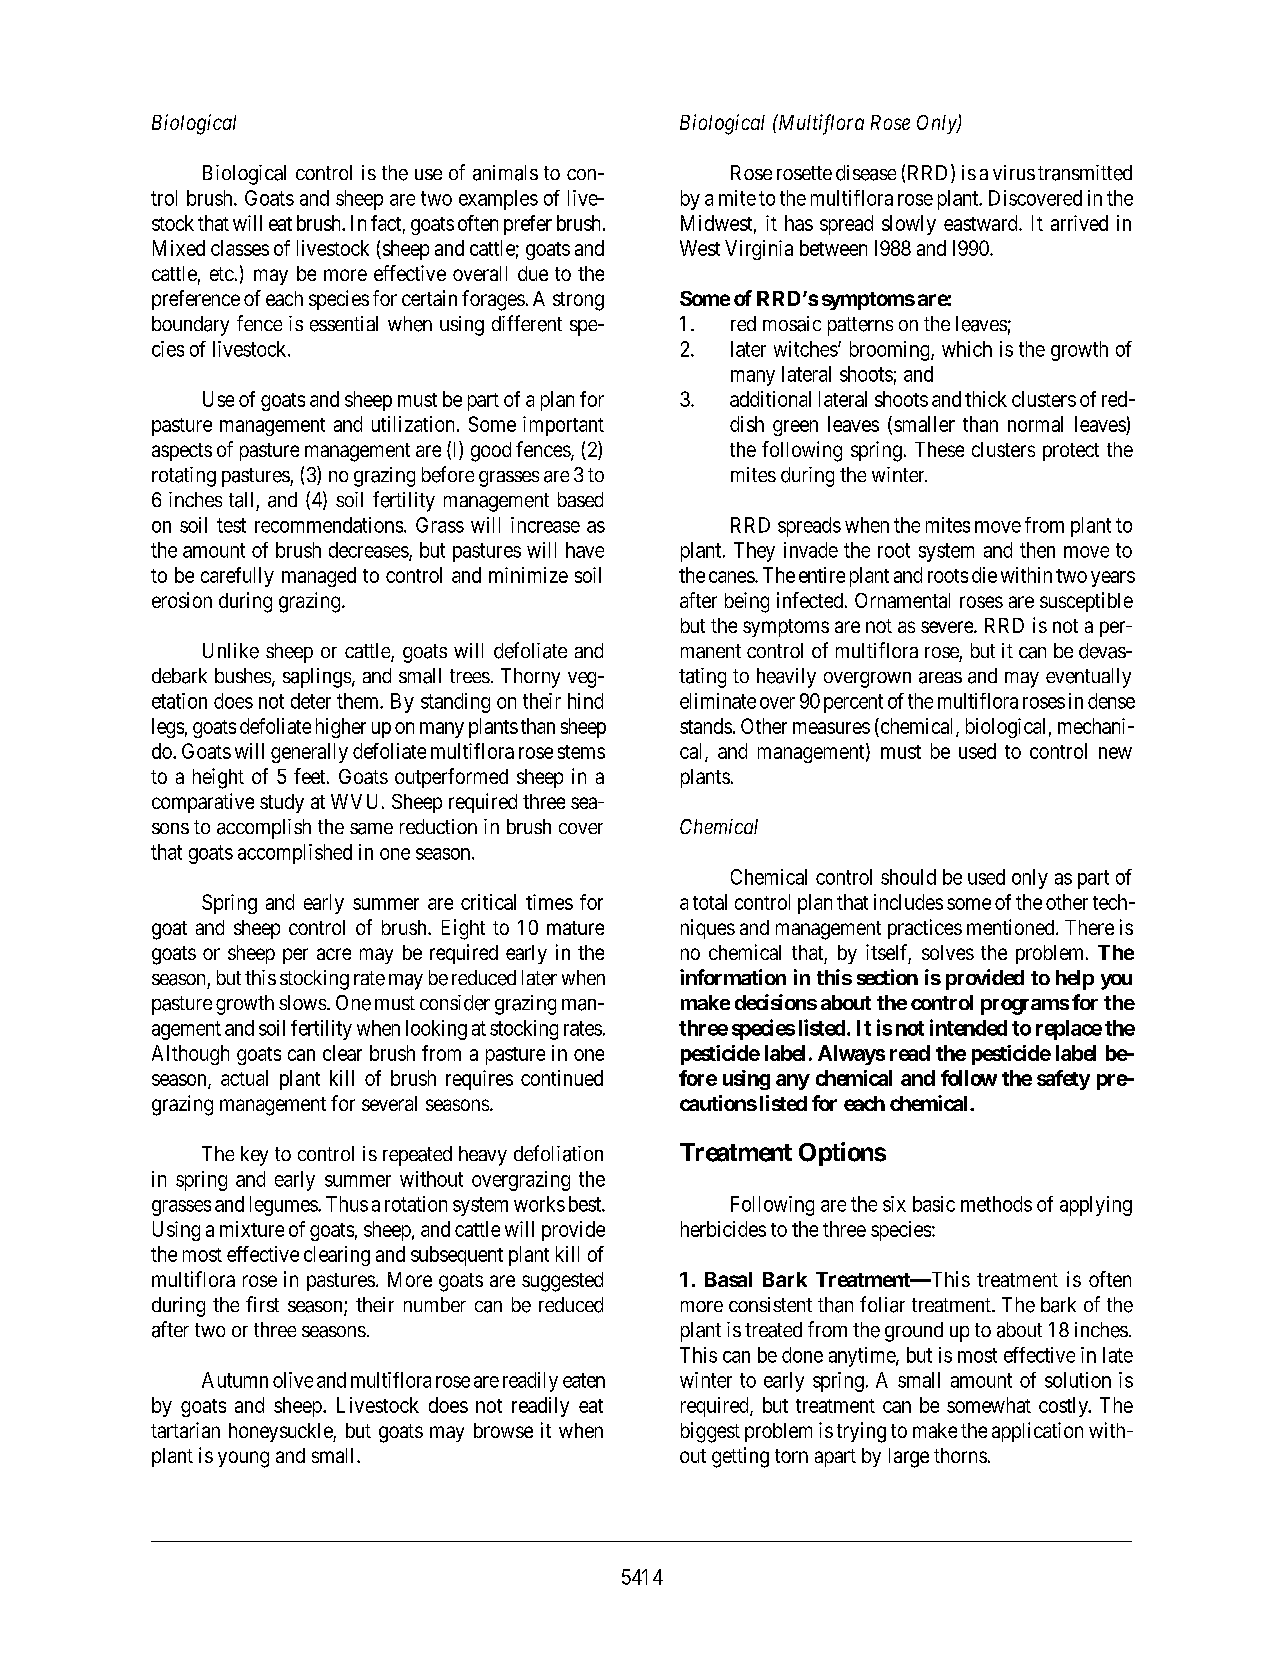 The height and width of the document is (1660, 1283). Describe the element at coordinates (281, 1432) in the document. I see `honeysuckle` at that location.
